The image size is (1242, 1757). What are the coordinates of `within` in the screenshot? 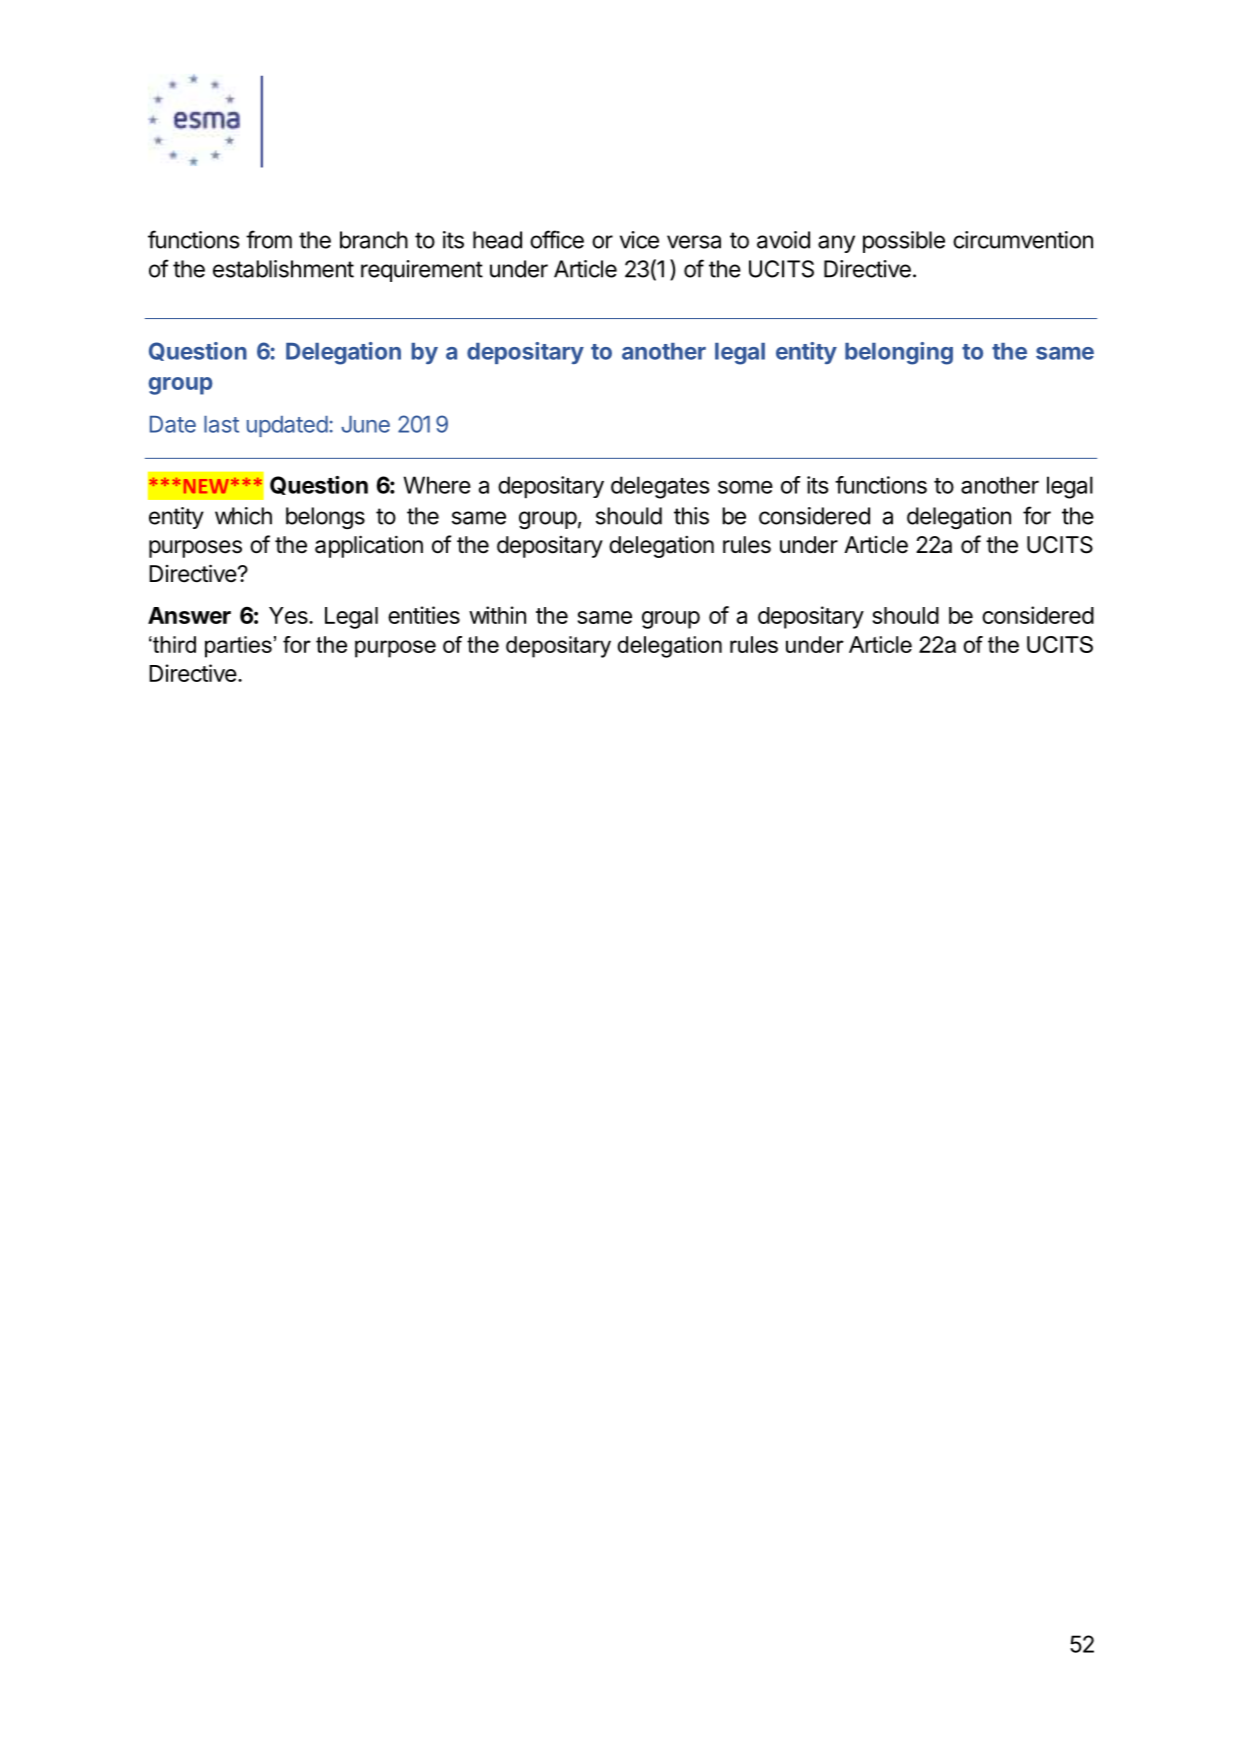 It's located at (497, 615).
